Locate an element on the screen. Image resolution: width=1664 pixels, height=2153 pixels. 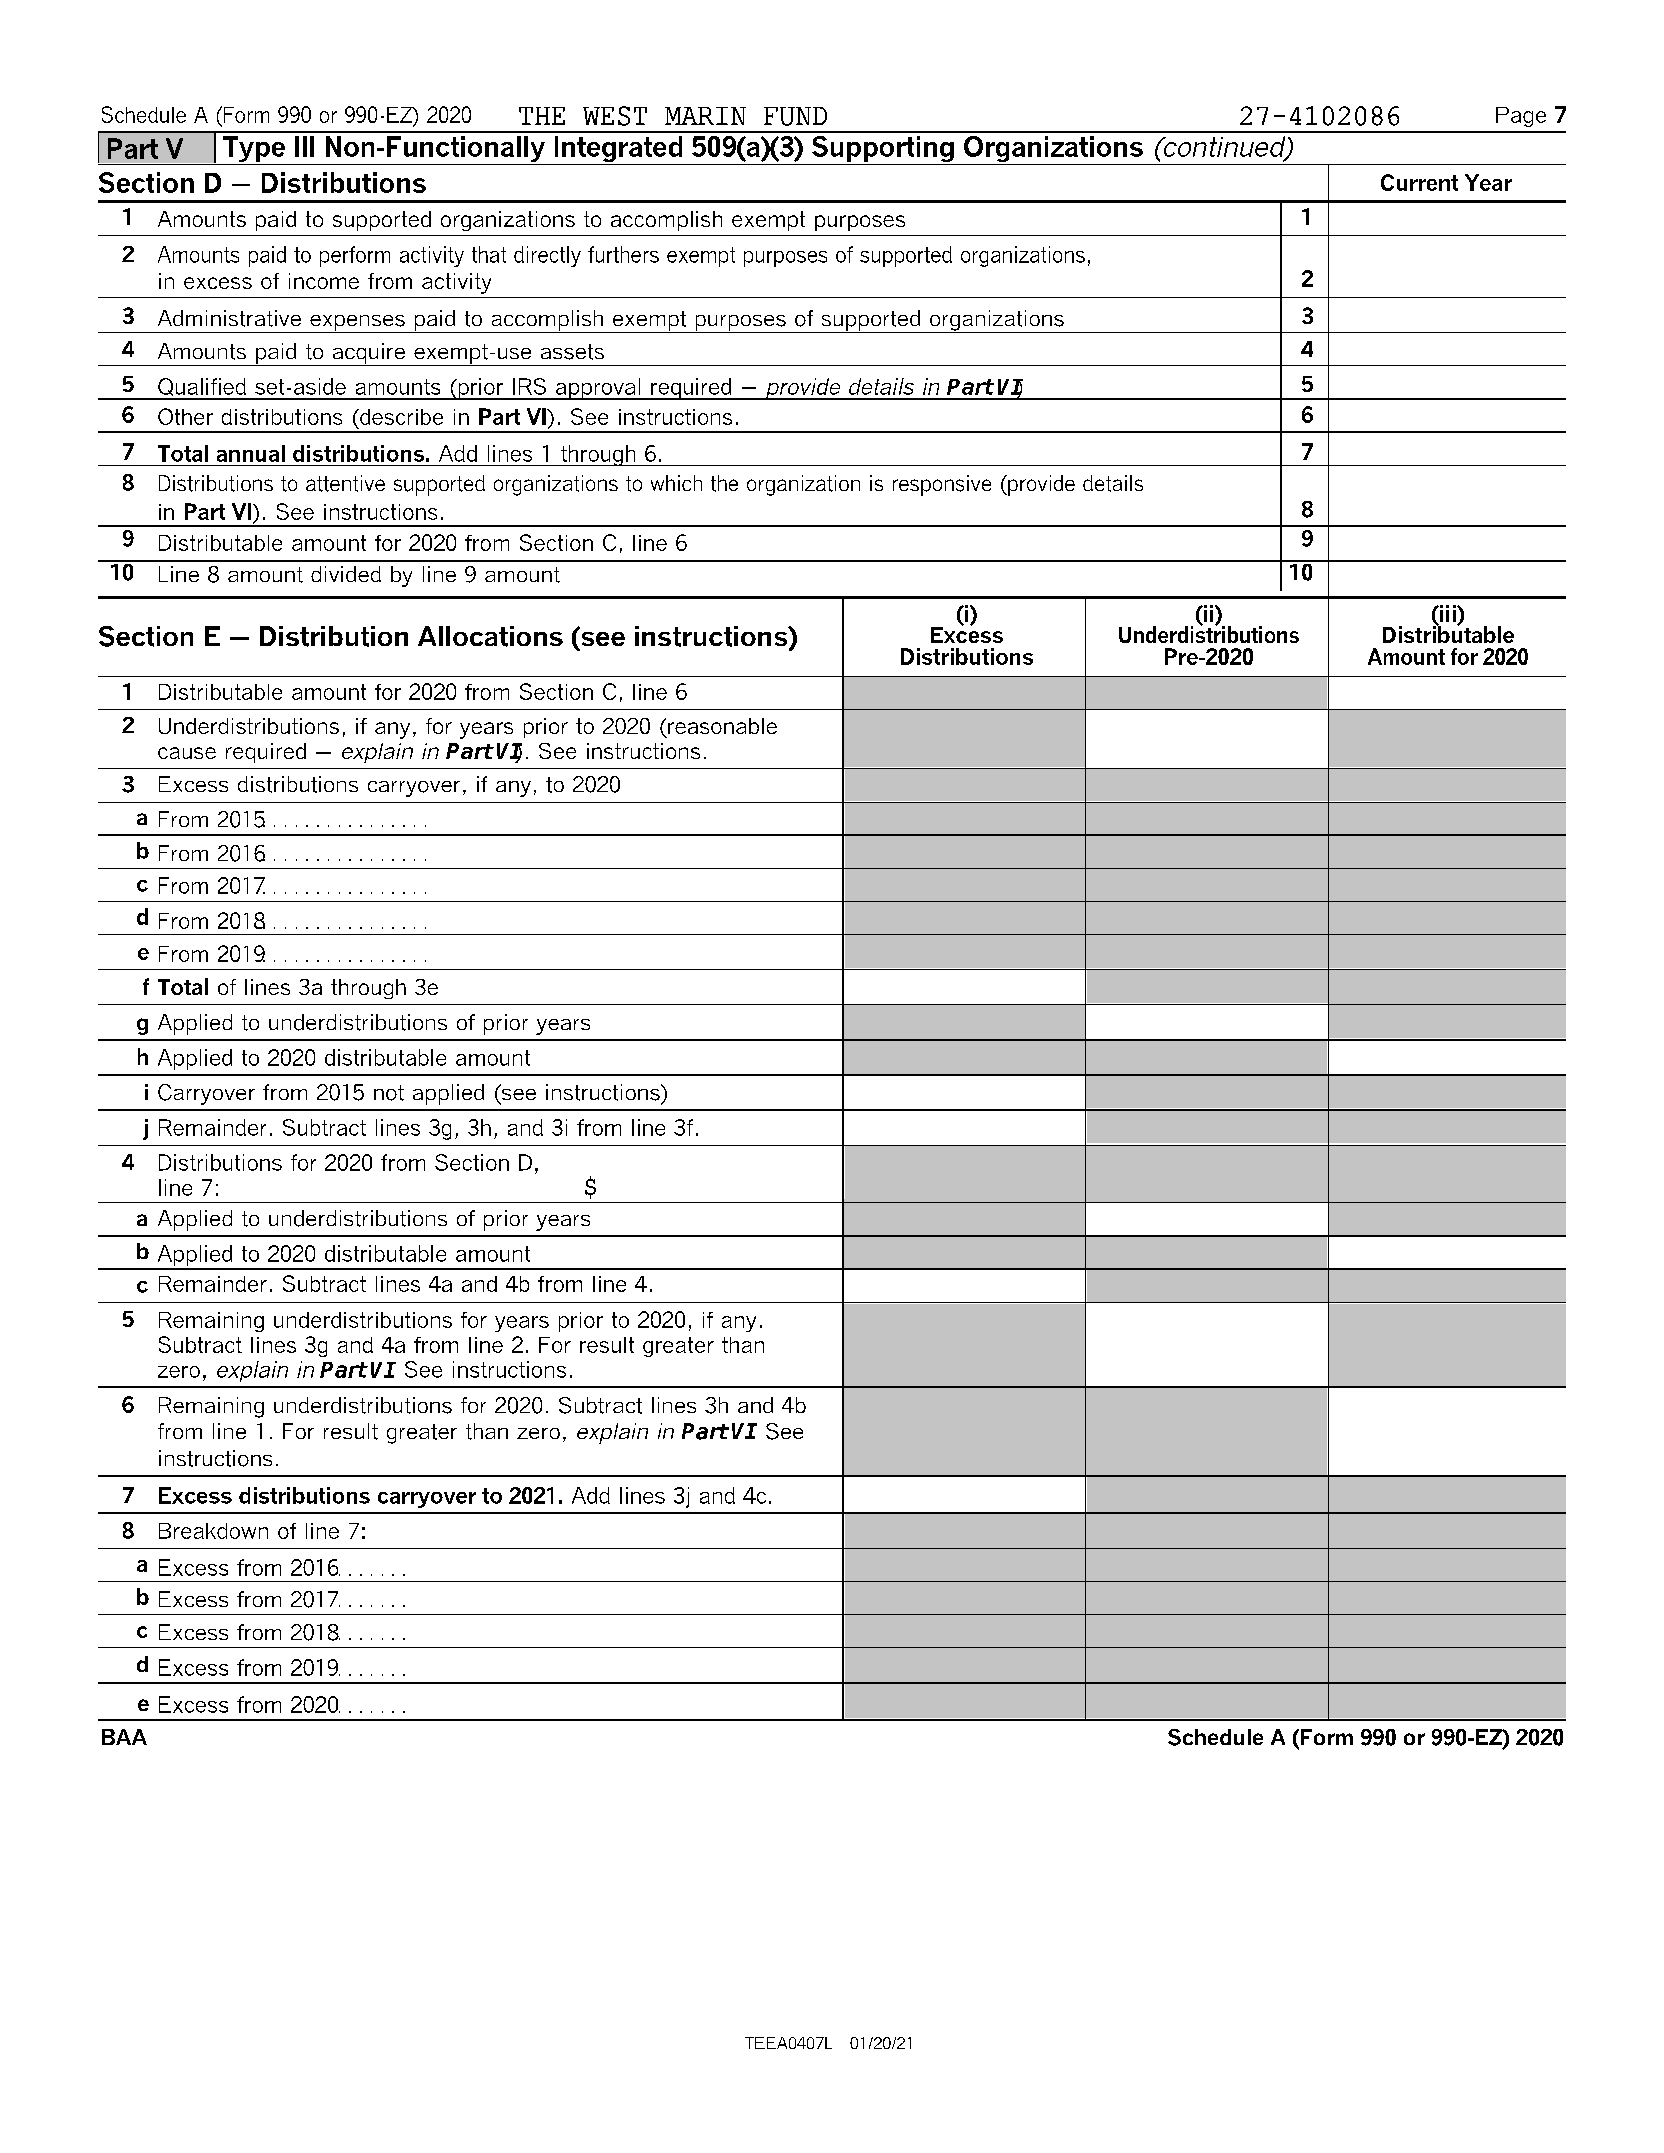
responsive is located at coordinates (942, 485).
